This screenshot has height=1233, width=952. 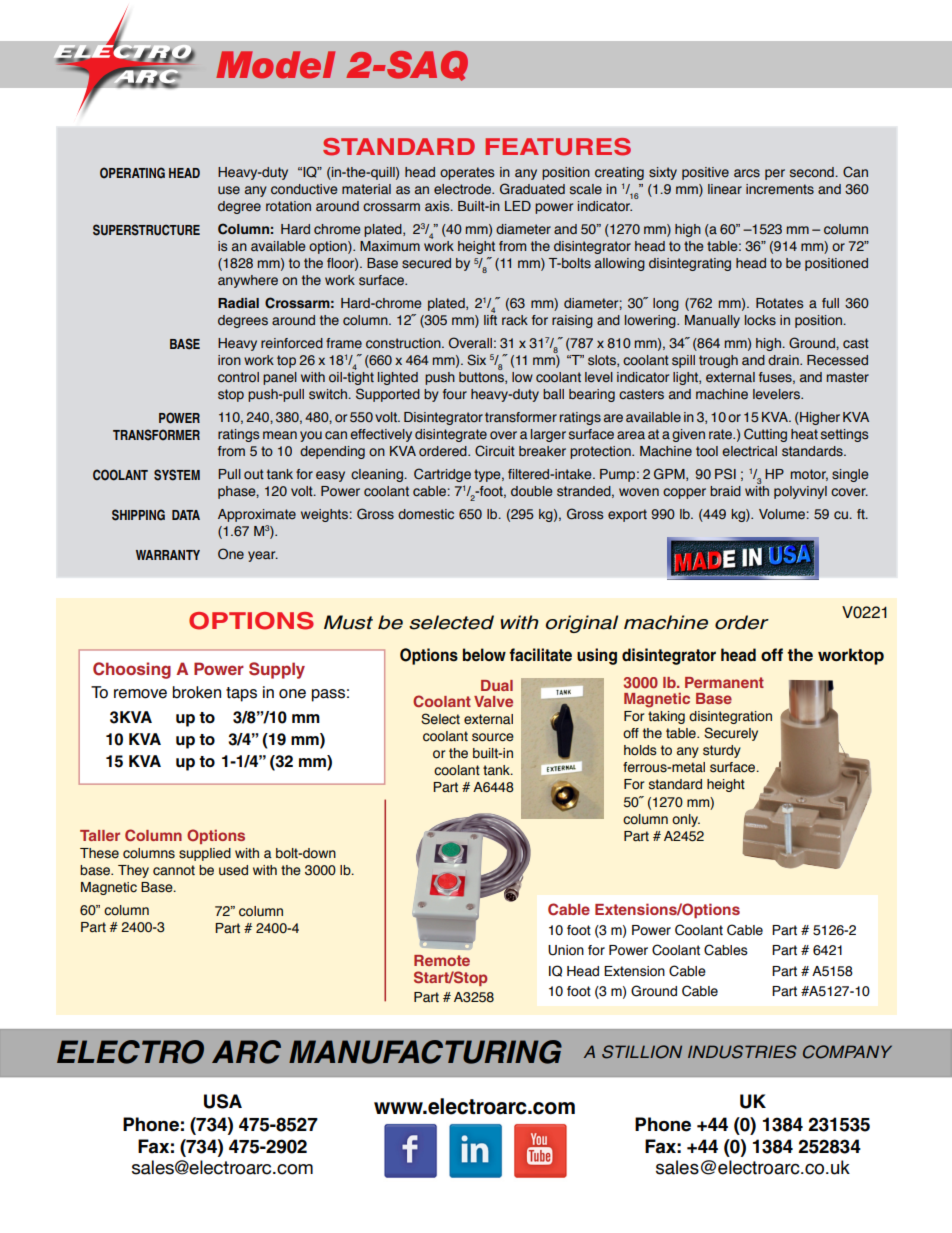 What do you see at coordinates (223, 1101) in the screenshot?
I see `USA` at bounding box center [223, 1101].
